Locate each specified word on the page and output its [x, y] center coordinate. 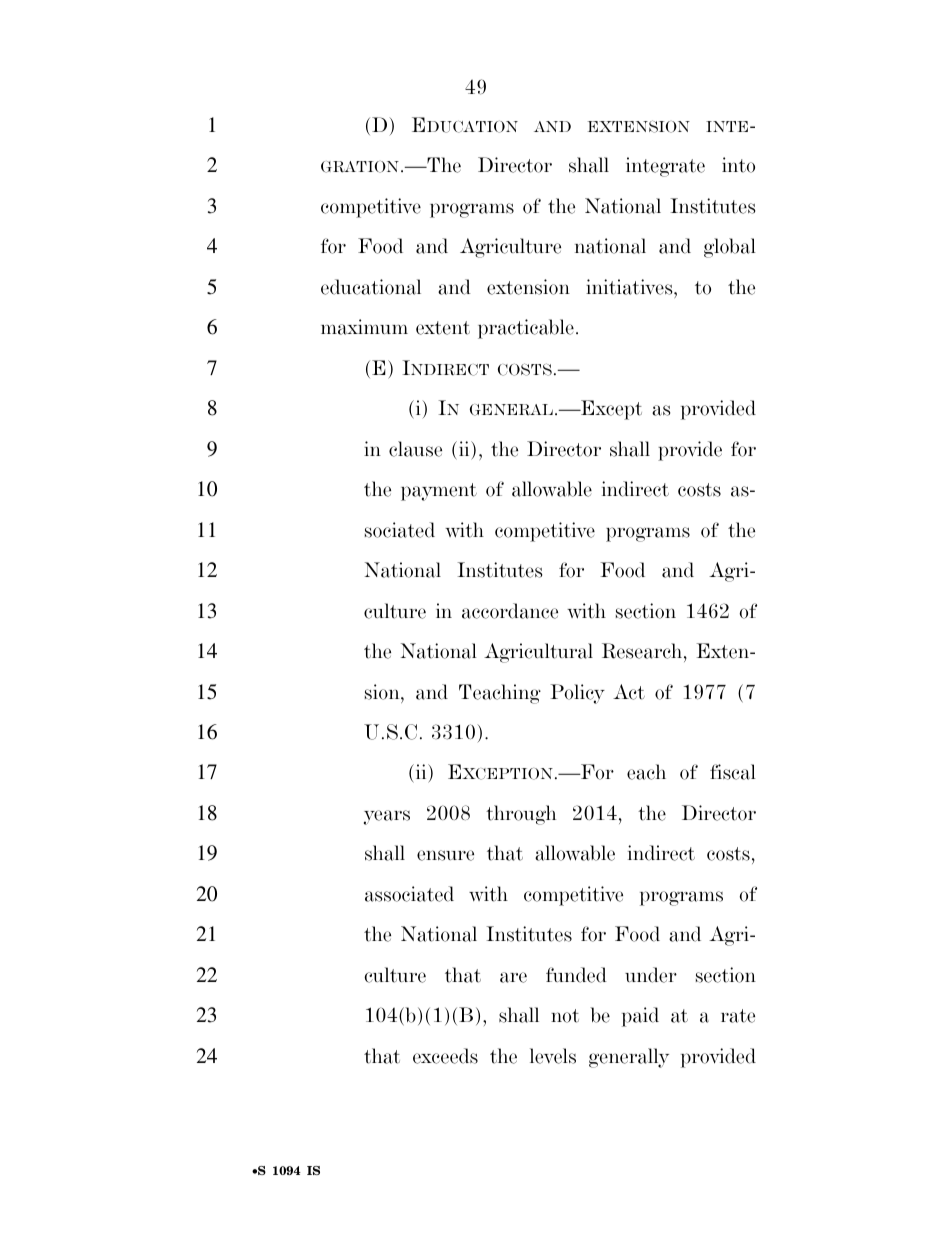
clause [415, 449]
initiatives [630, 287]
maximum [364, 327]
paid [640, 1017]
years [387, 817]
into [738, 165]
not [565, 1016]
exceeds [445, 1056]
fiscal [733, 772]
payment [439, 492]
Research [643, 651]
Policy [577, 694]
